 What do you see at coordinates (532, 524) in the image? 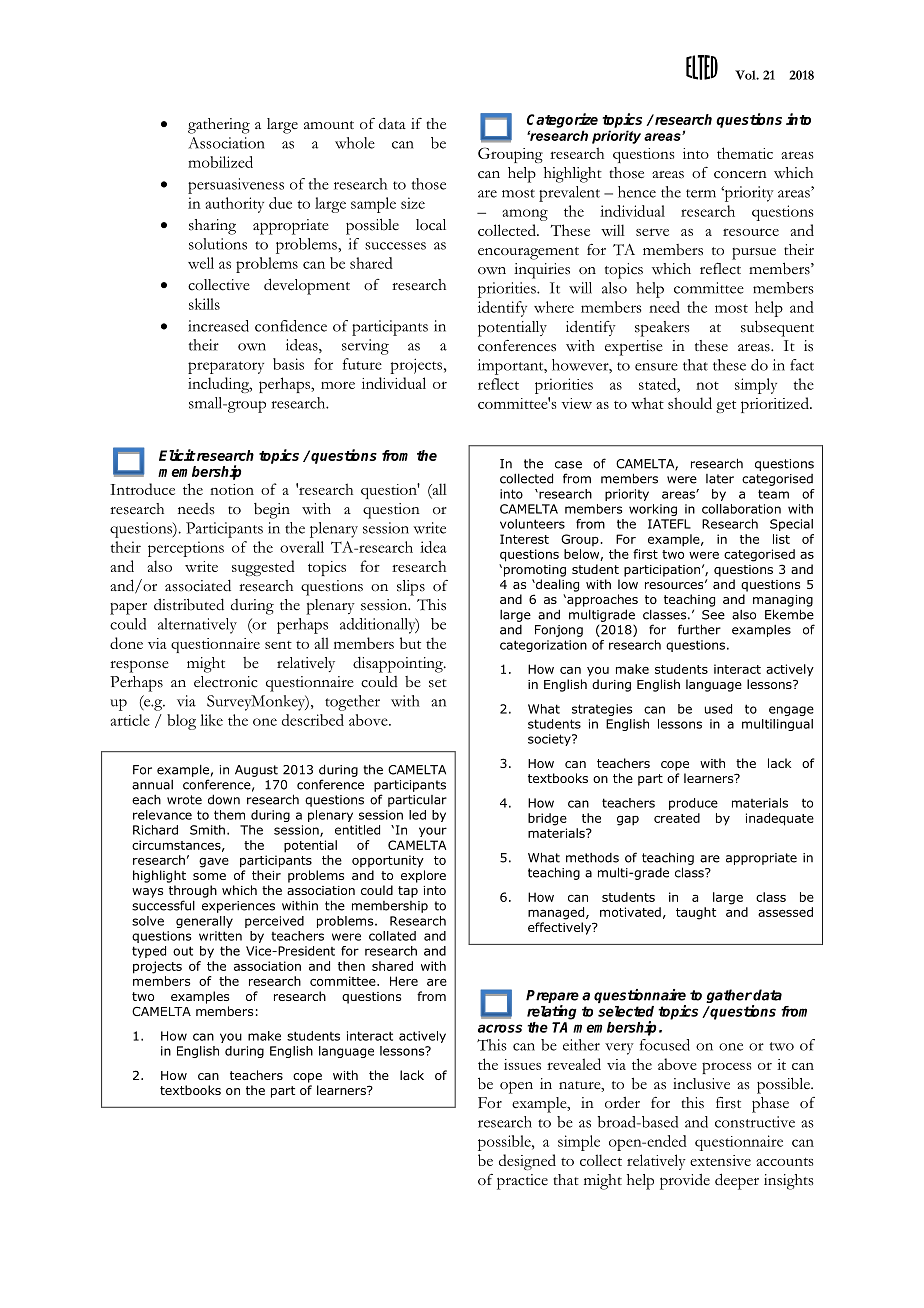
I see `volunteers` at bounding box center [532, 524].
